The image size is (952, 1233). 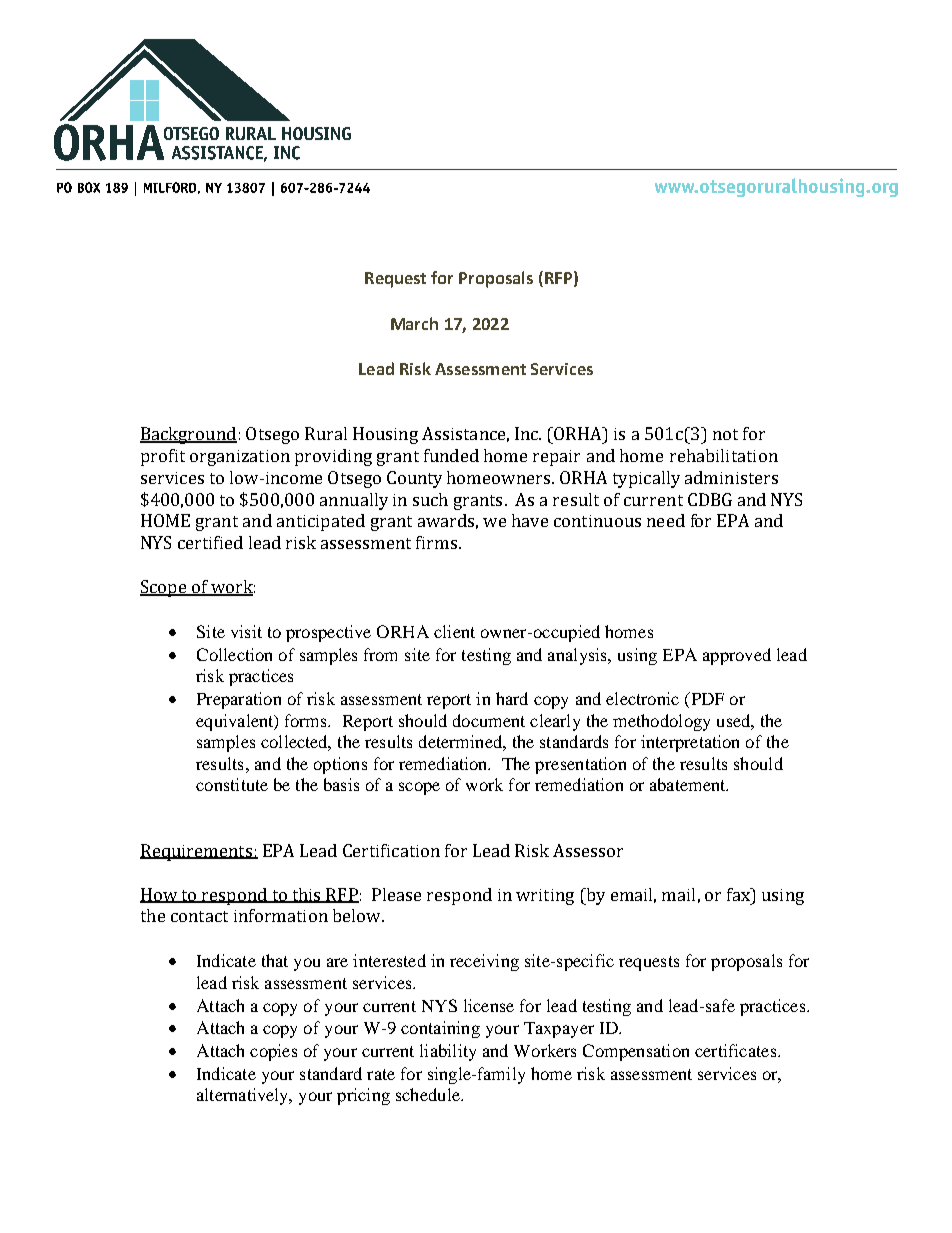 What do you see at coordinates (725, 434) in the screenshot?
I see `not` at bounding box center [725, 434].
